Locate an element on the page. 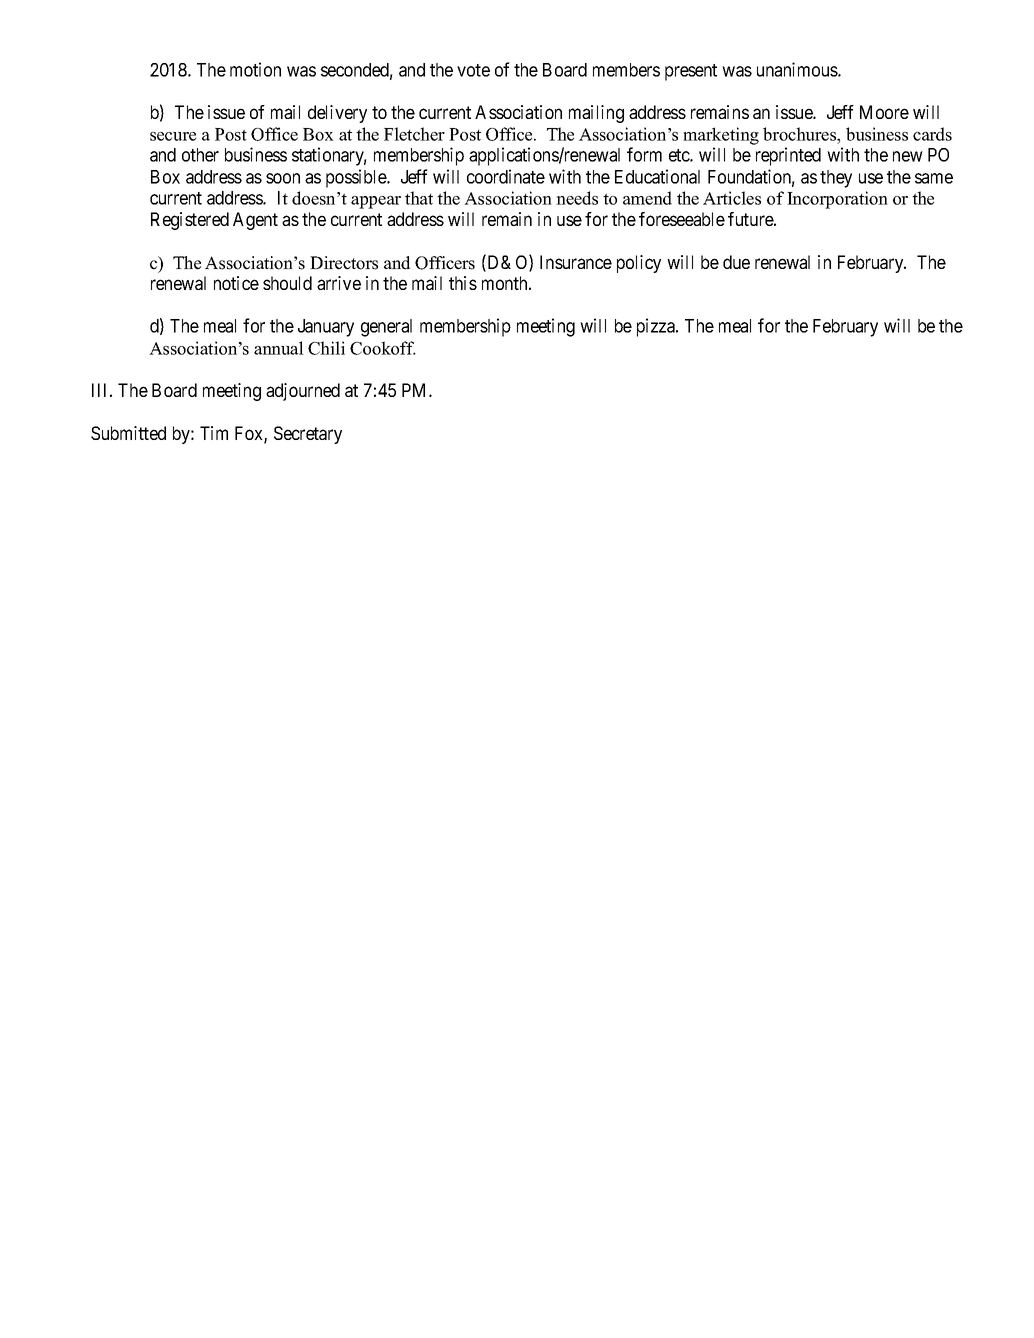 This image has height=1338, width=1034. Moore is located at coordinates (884, 112).
